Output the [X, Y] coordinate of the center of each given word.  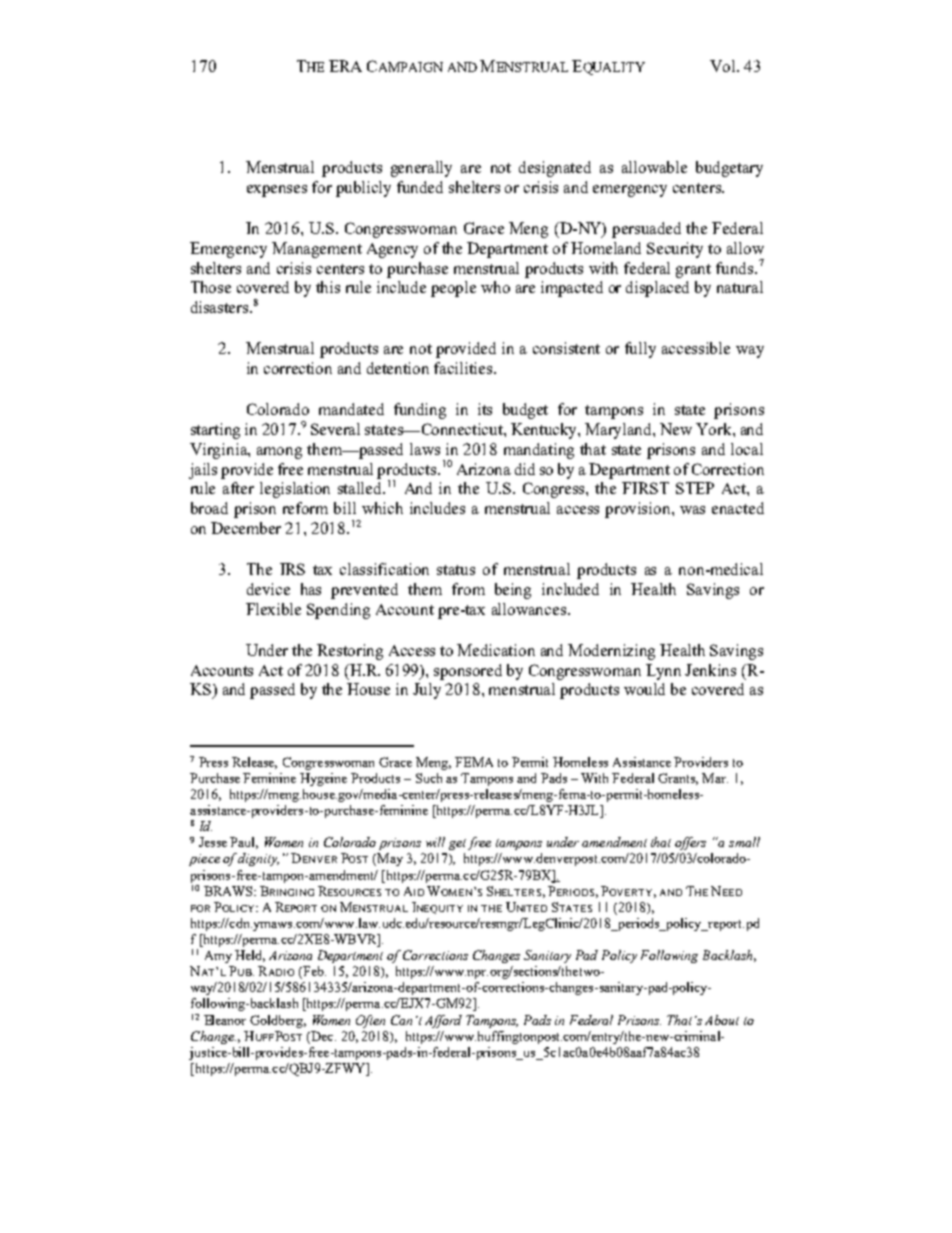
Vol [724, 66]
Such [429, 778]
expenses [277, 191]
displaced [657, 289]
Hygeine [323, 779]
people [453, 289]
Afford [443, 1021]
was [692, 510]
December [246, 528]
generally [421, 169]
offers [690, 843]
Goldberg [278, 1021]
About [722, 1020]
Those [211, 287]
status [456, 570]
